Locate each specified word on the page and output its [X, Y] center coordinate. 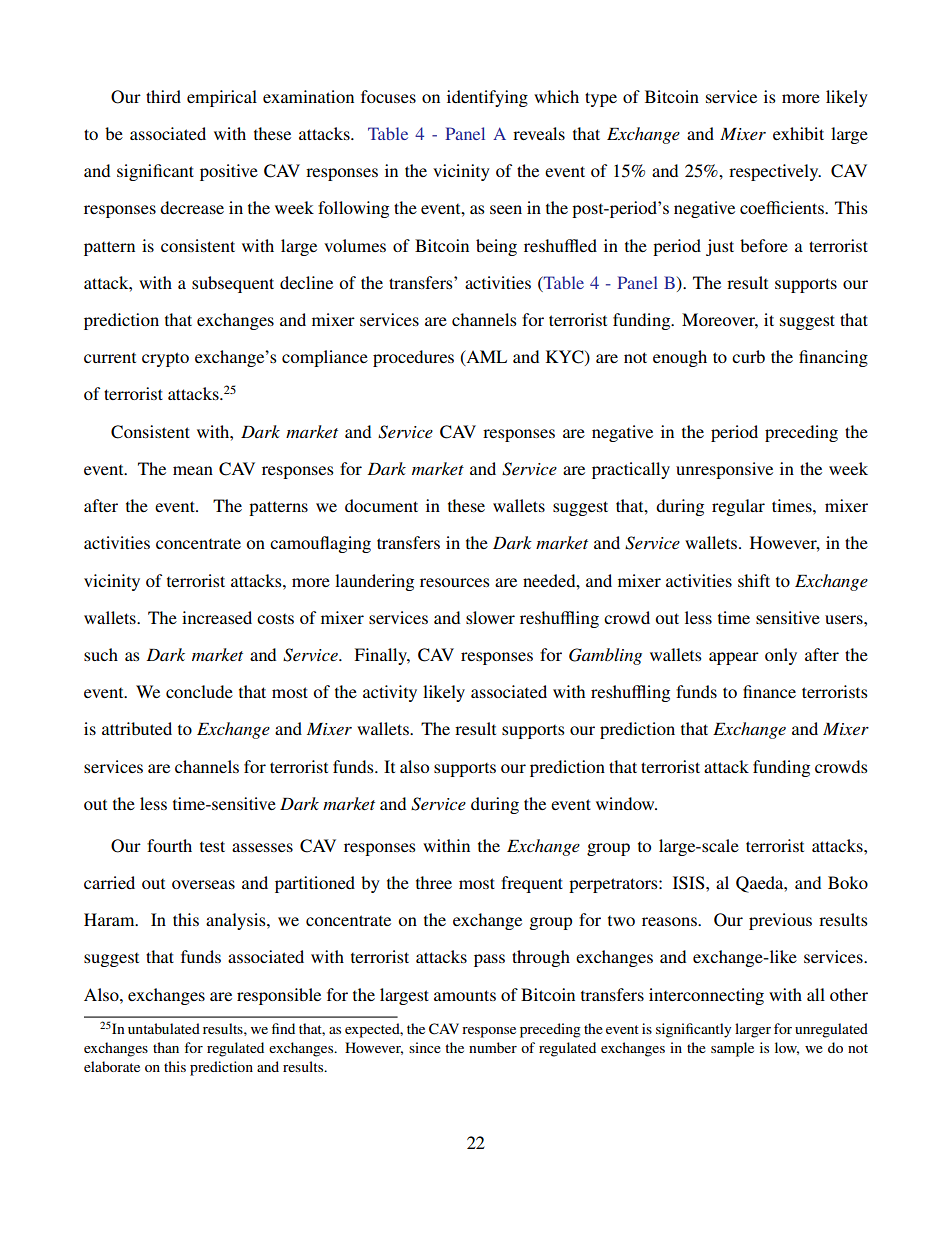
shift [754, 580]
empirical [222, 98]
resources [455, 582]
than [166, 1047]
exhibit [798, 133]
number [493, 1047]
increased [217, 617]
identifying [487, 98]
